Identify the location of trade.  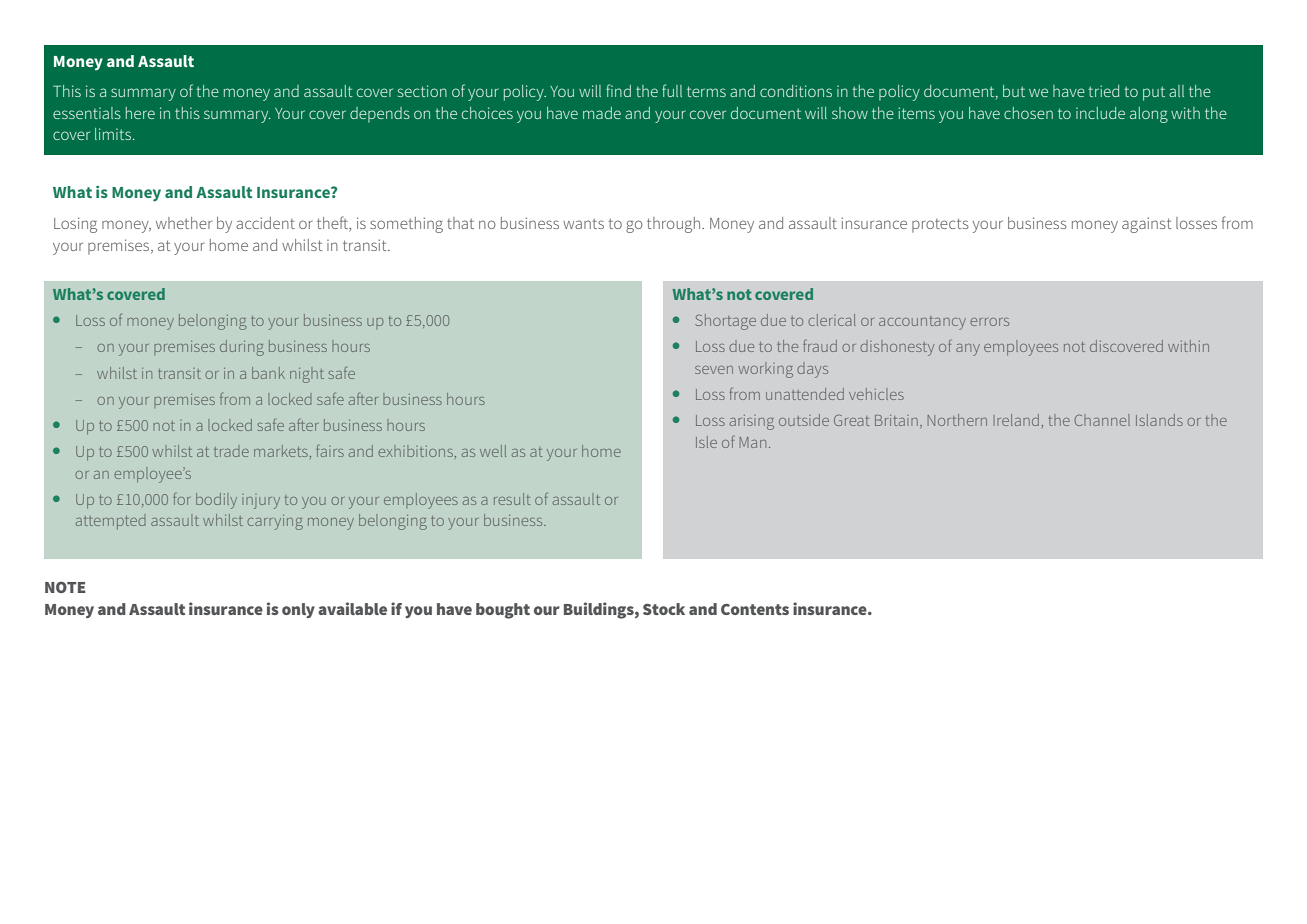
(231, 452).
